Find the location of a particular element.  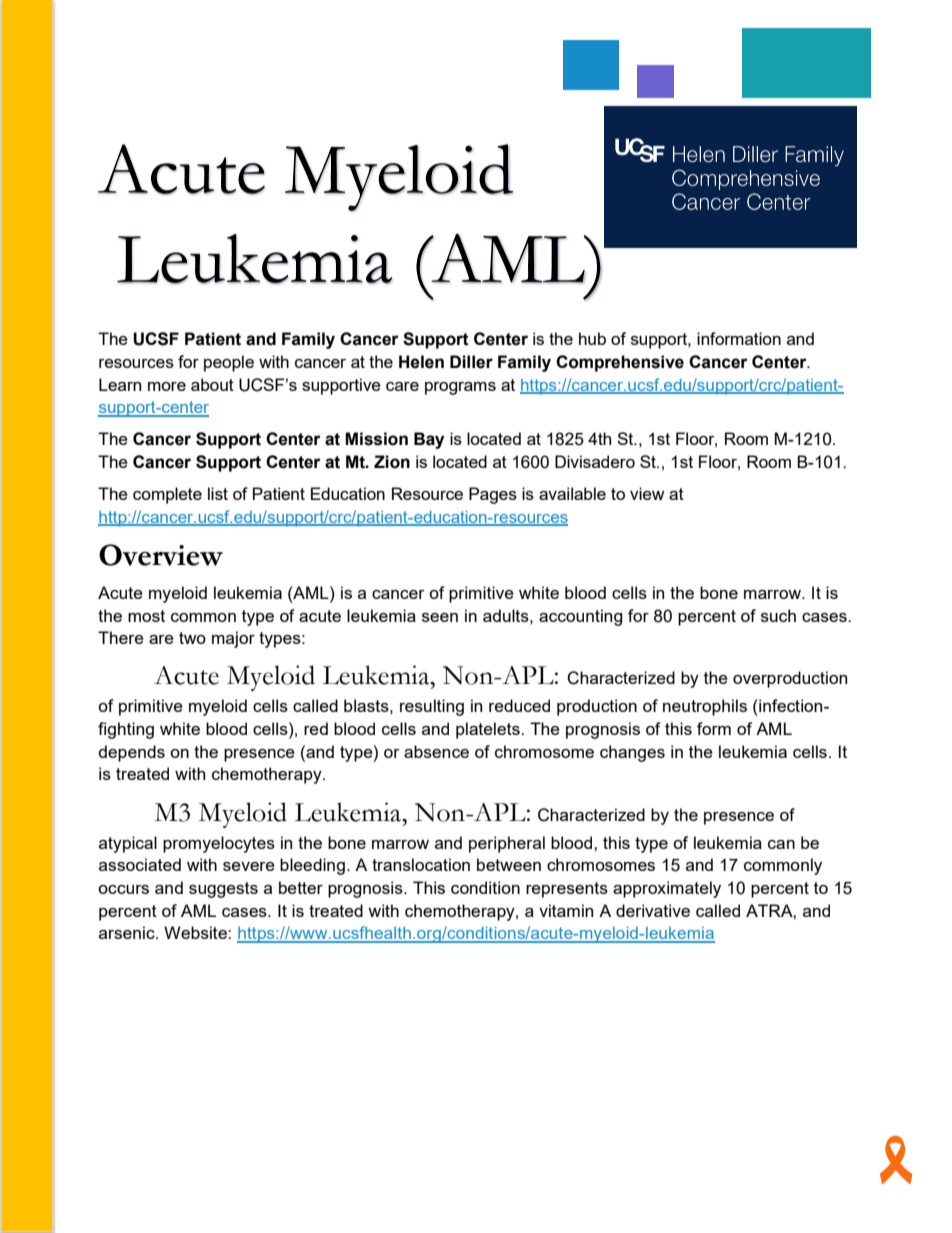

available is located at coordinates (572, 493).
